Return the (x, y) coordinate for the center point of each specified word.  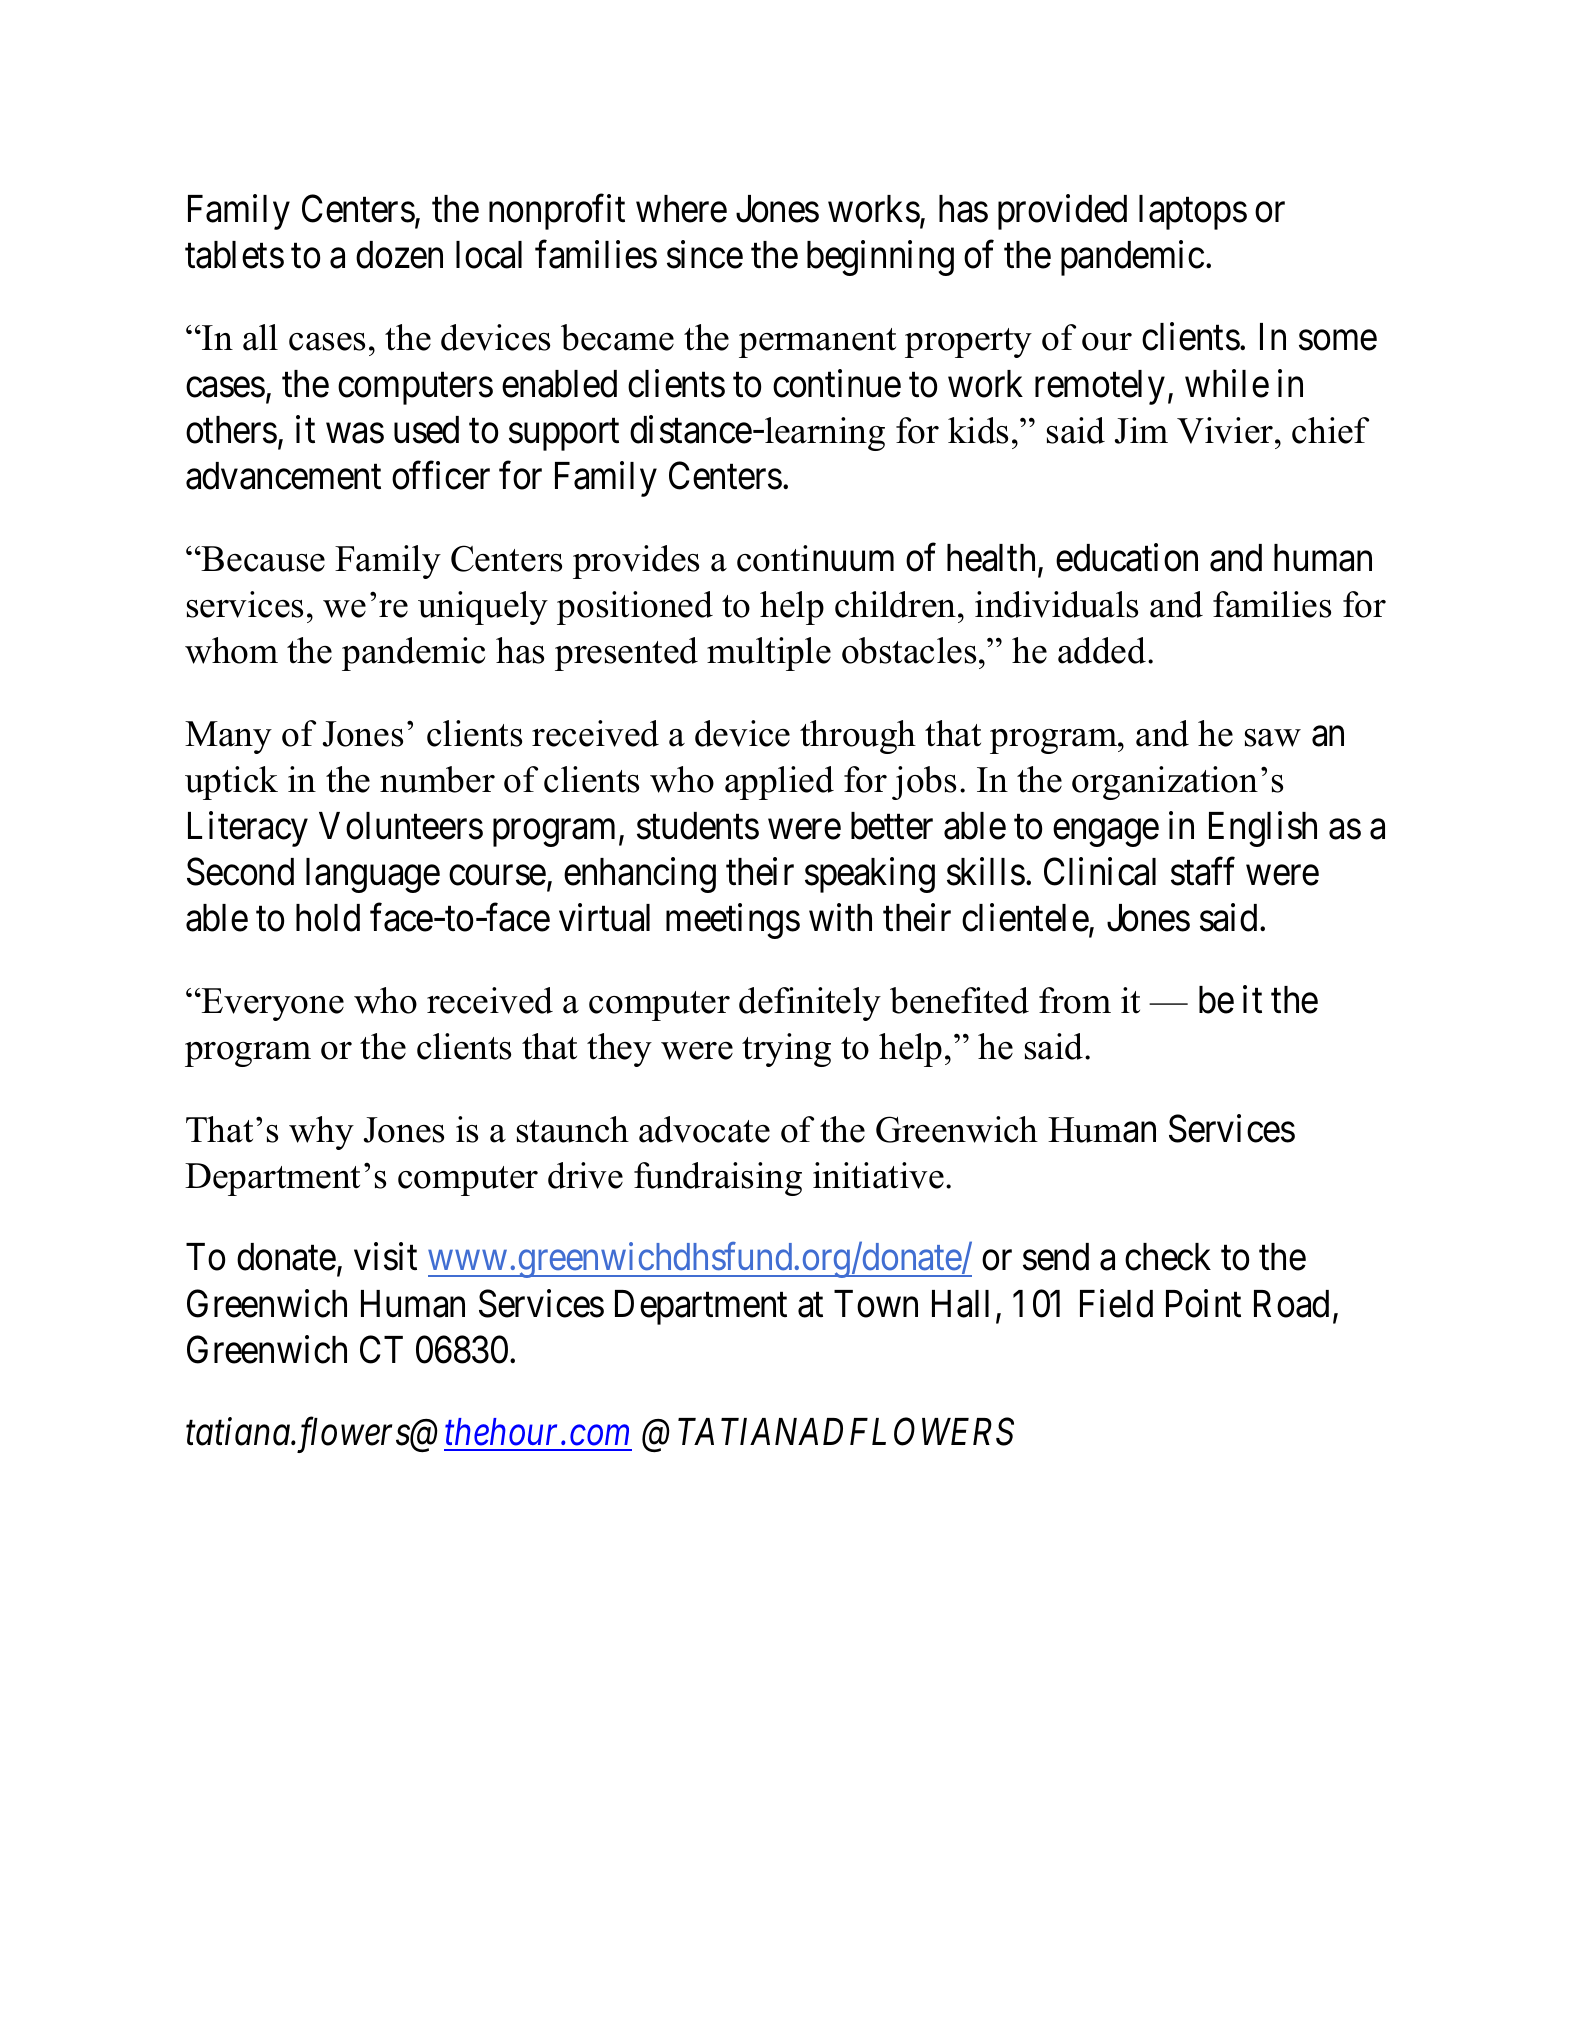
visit (385, 1257)
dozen (399, 255)
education (1127, 558)
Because (262, 559)
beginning (880, 258)
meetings (733, 921)
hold (328, 918)
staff (1203, 871)
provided (1062, 212)
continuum (815, 558)
